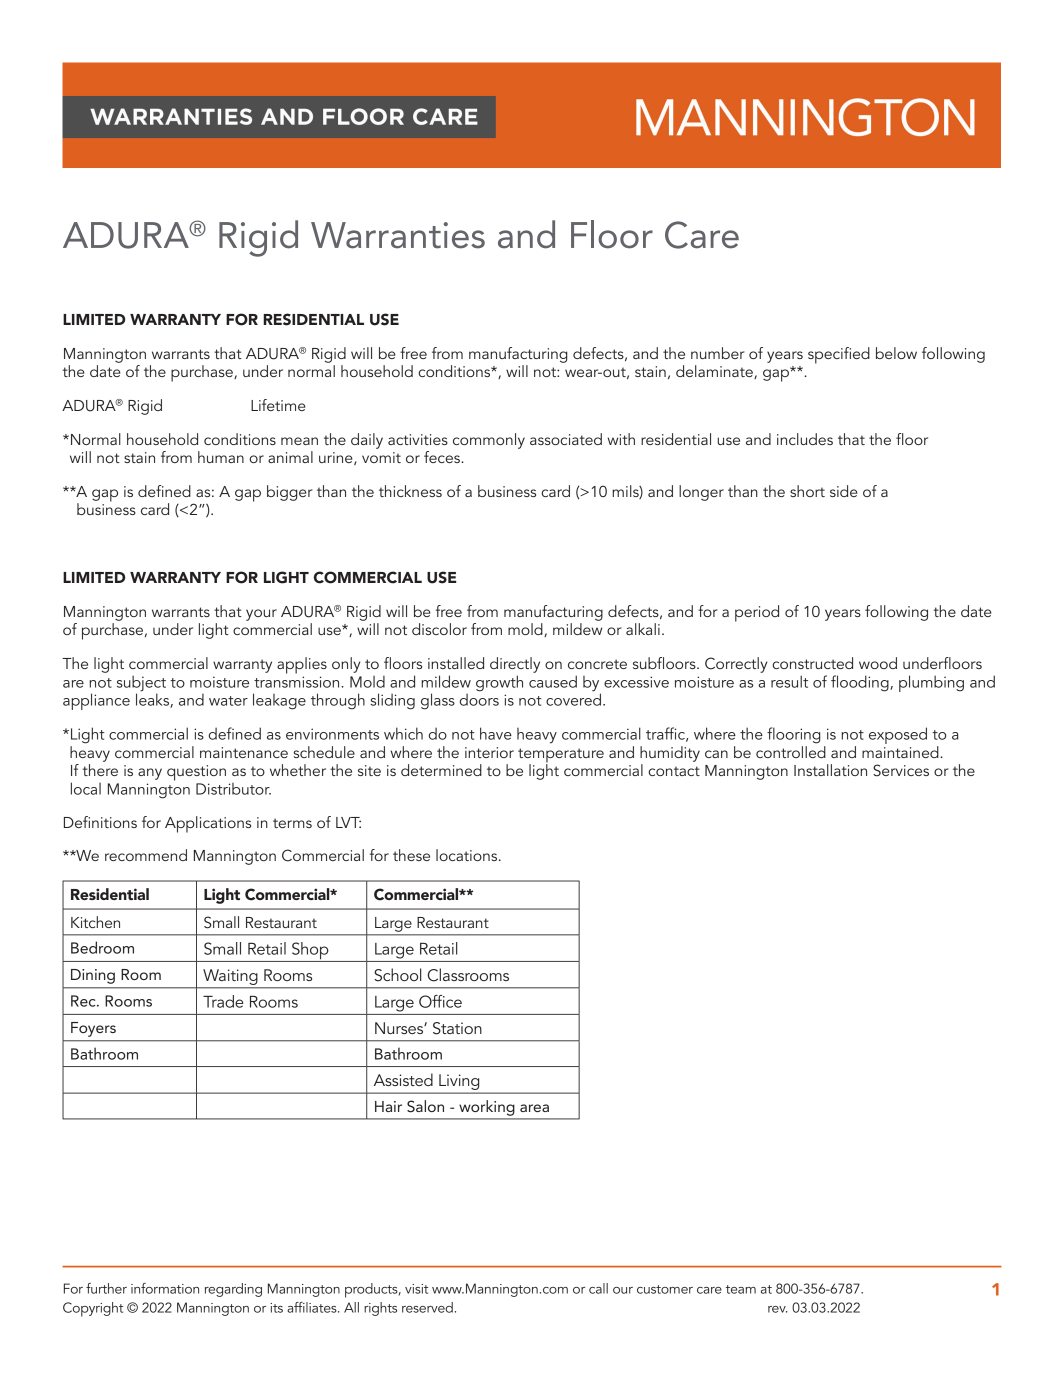 The height and width of the image is (1377, 1064). Describe the element at coordinates (443, 457) in the image. I see `feces` at that location.
